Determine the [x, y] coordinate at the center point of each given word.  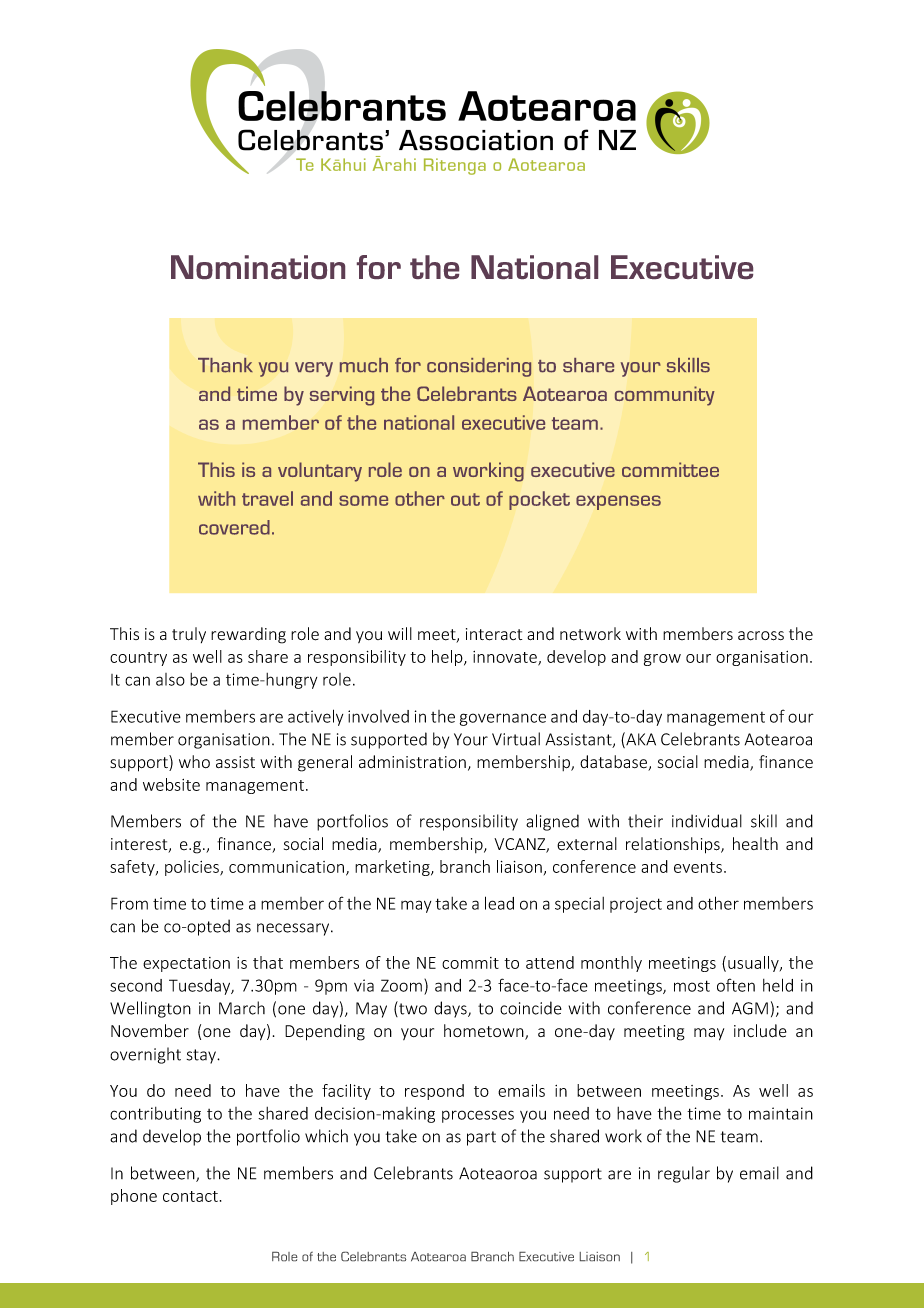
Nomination [258, 267]
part [481, 1138]
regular [684, 1174]
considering [479, 367]
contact [190, 1196]
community [665, 396]
